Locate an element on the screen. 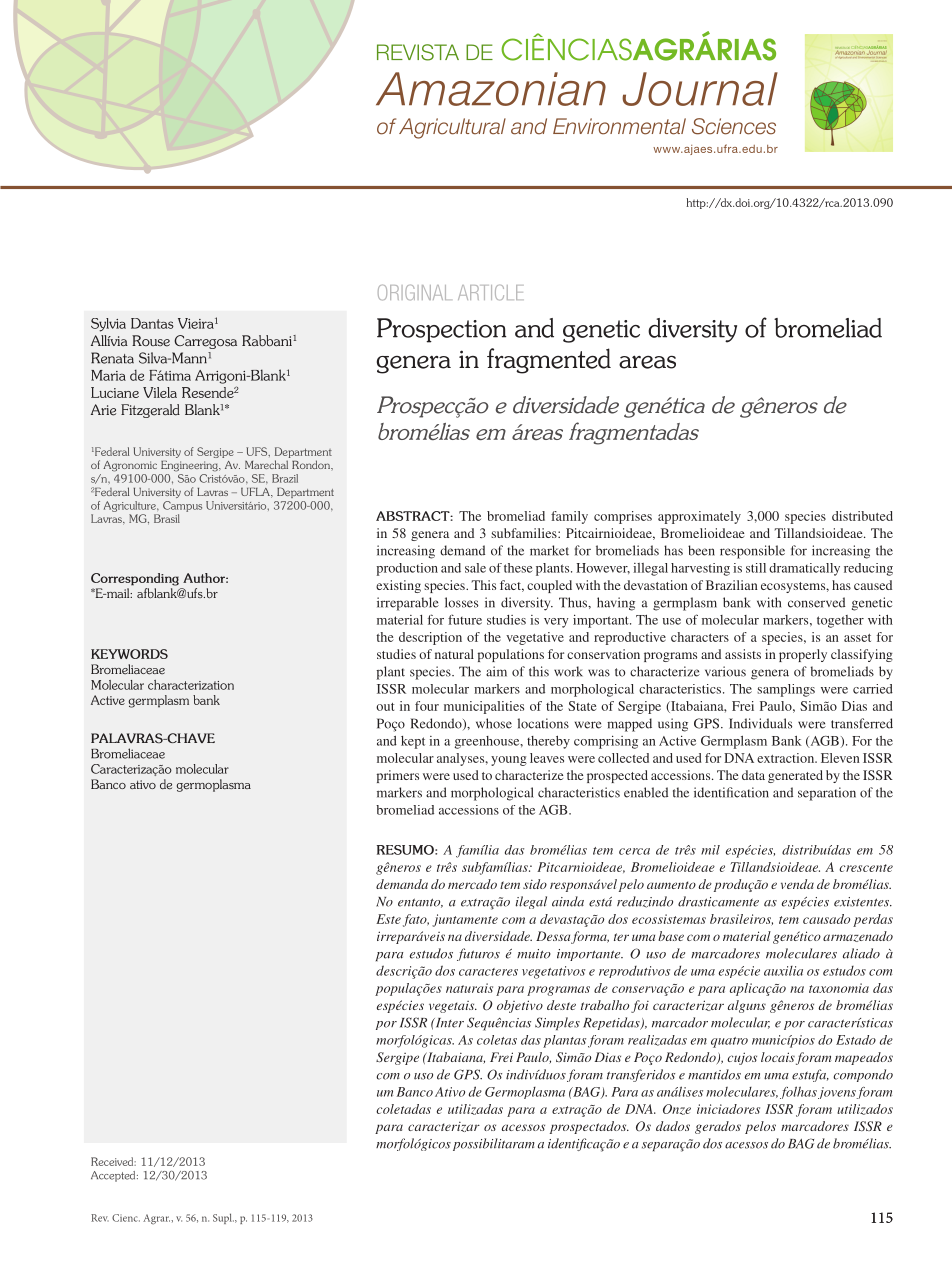 This screenshot has height=1270, width=952. Accepted is located at coordinates (114, 1176).
